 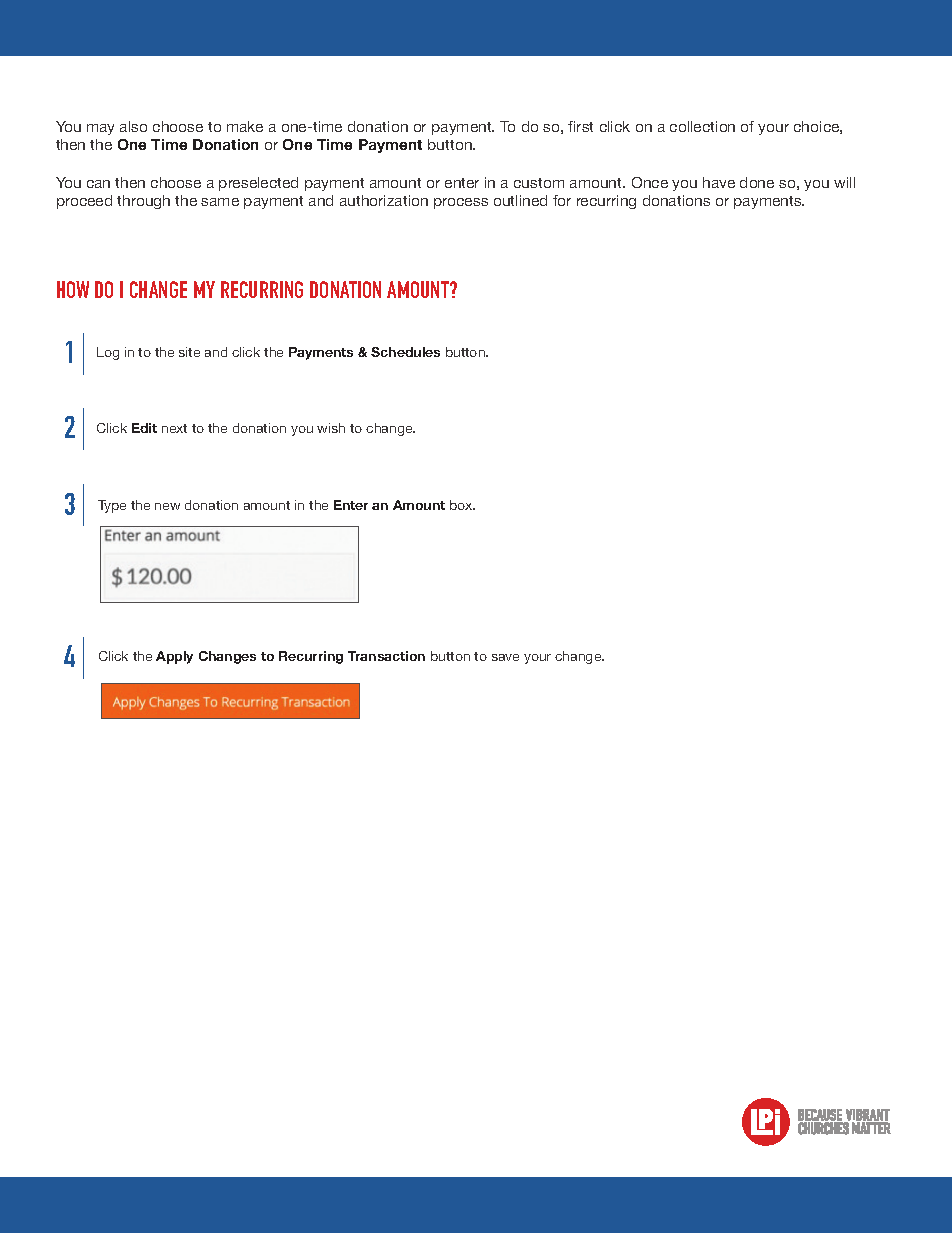 I want to click on wish, so click(x=331, y=428).
